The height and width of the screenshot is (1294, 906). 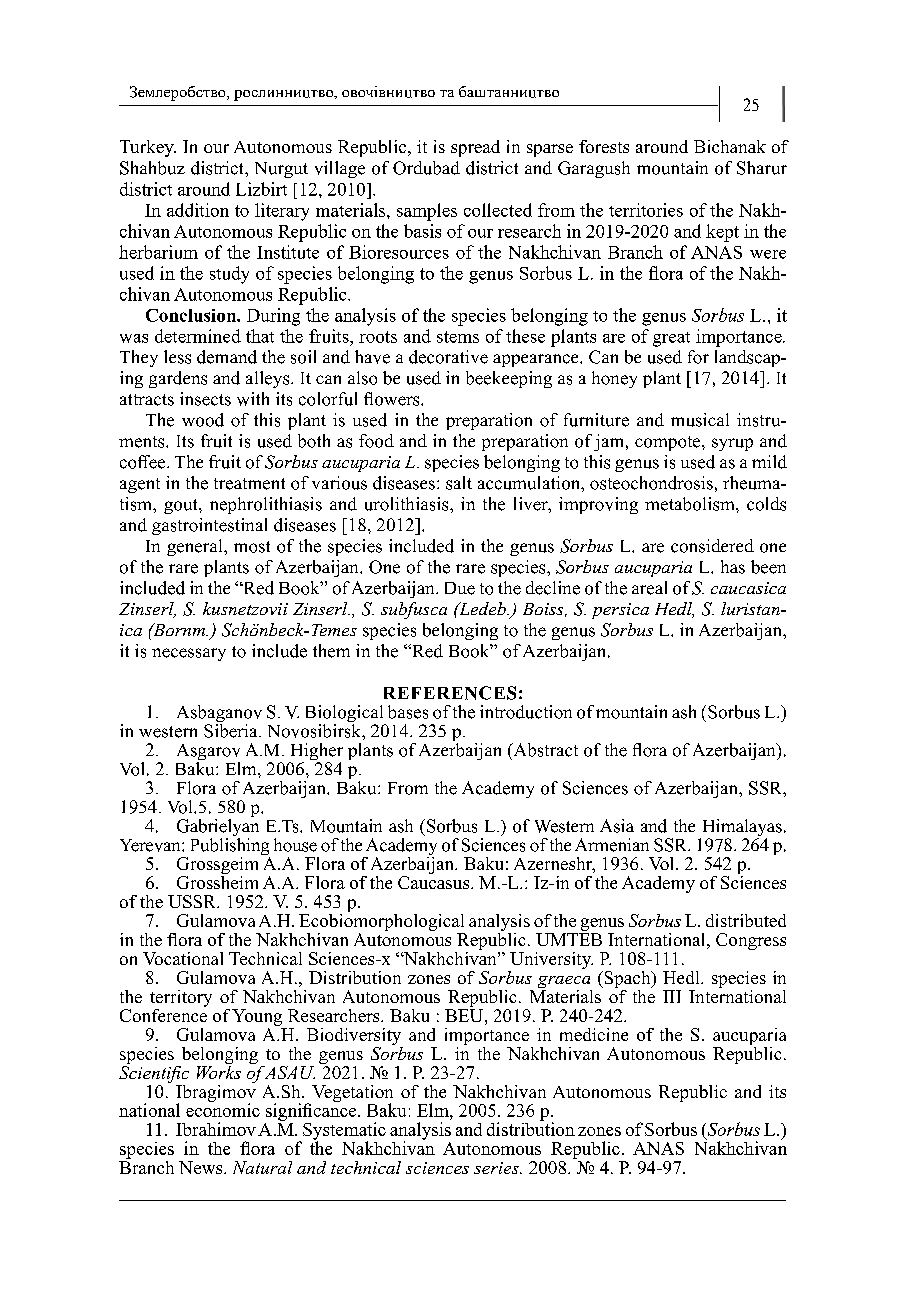 What do you see at coordinates (649, 588) in the screenshot?
I see `areal` at bounding box center [649, 588].
